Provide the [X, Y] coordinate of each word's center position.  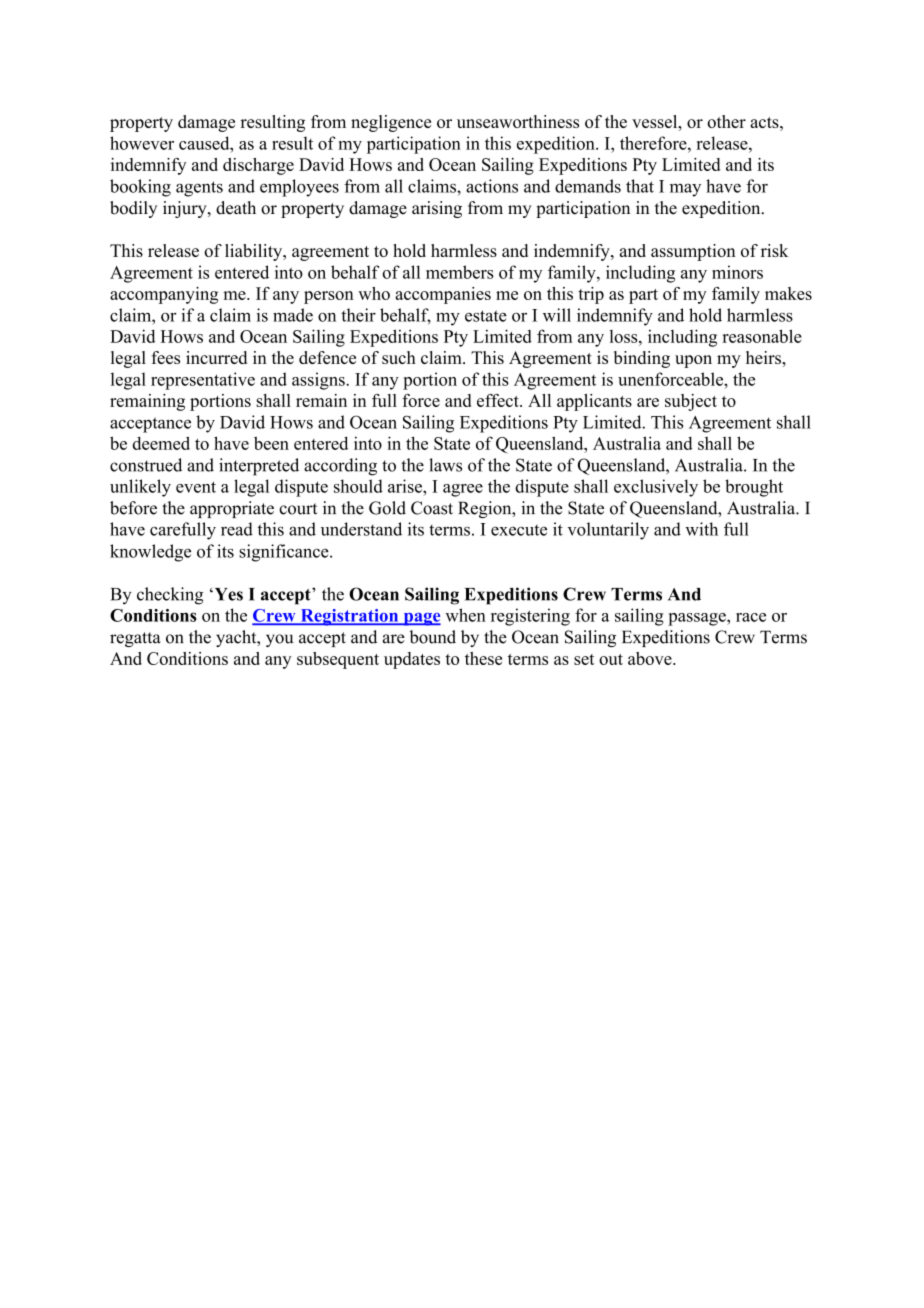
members [459, 272]
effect [499, 400]
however [142, 143]
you [280, 640]
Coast [432, 508]
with [701, 529]
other [726, 121]
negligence [391, 123]
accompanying [164, 295]
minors [737, 272]
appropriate [232, 509]
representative [203, 381]
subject [691, 402]
